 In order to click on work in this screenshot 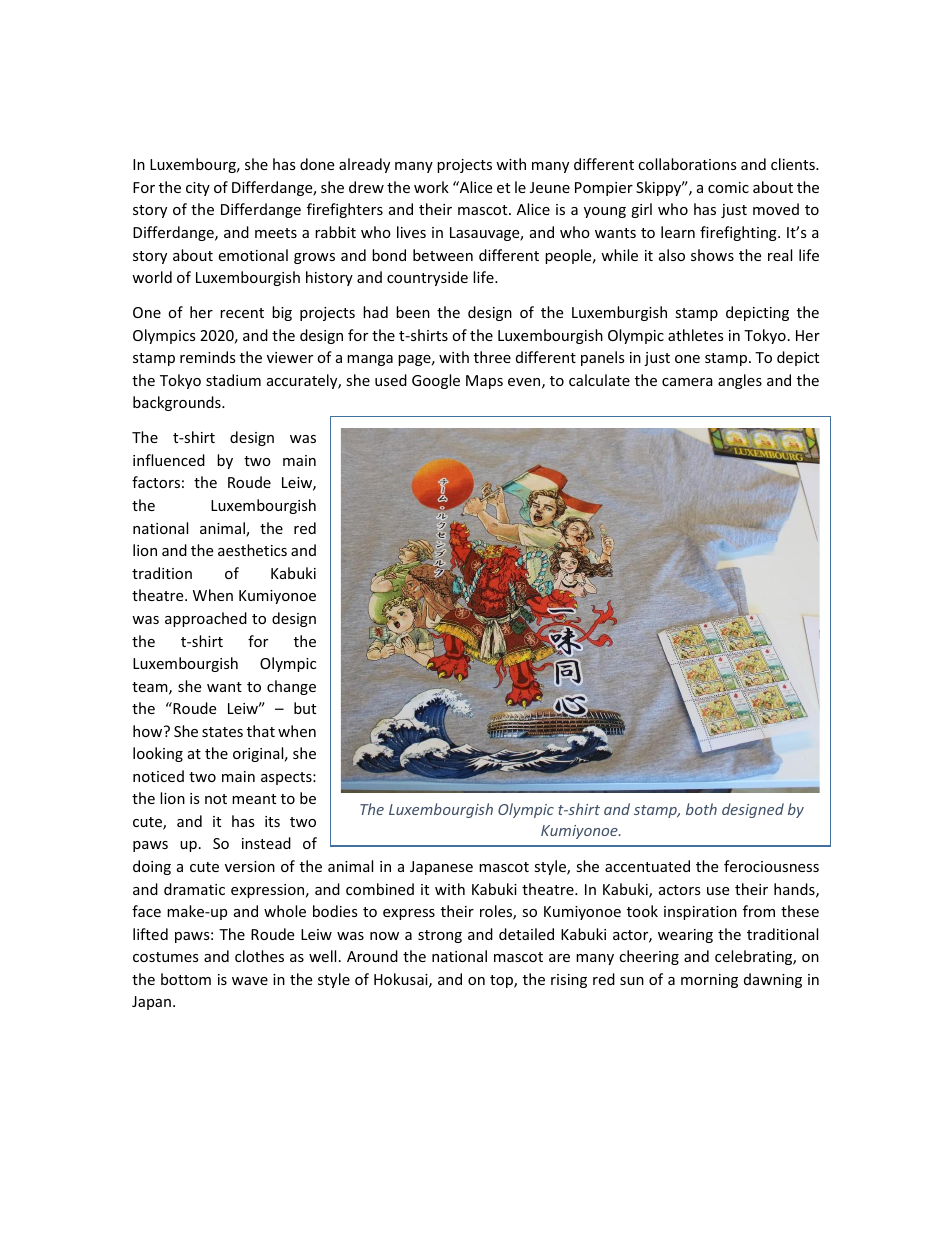, I will do `click(431, 187)`.
